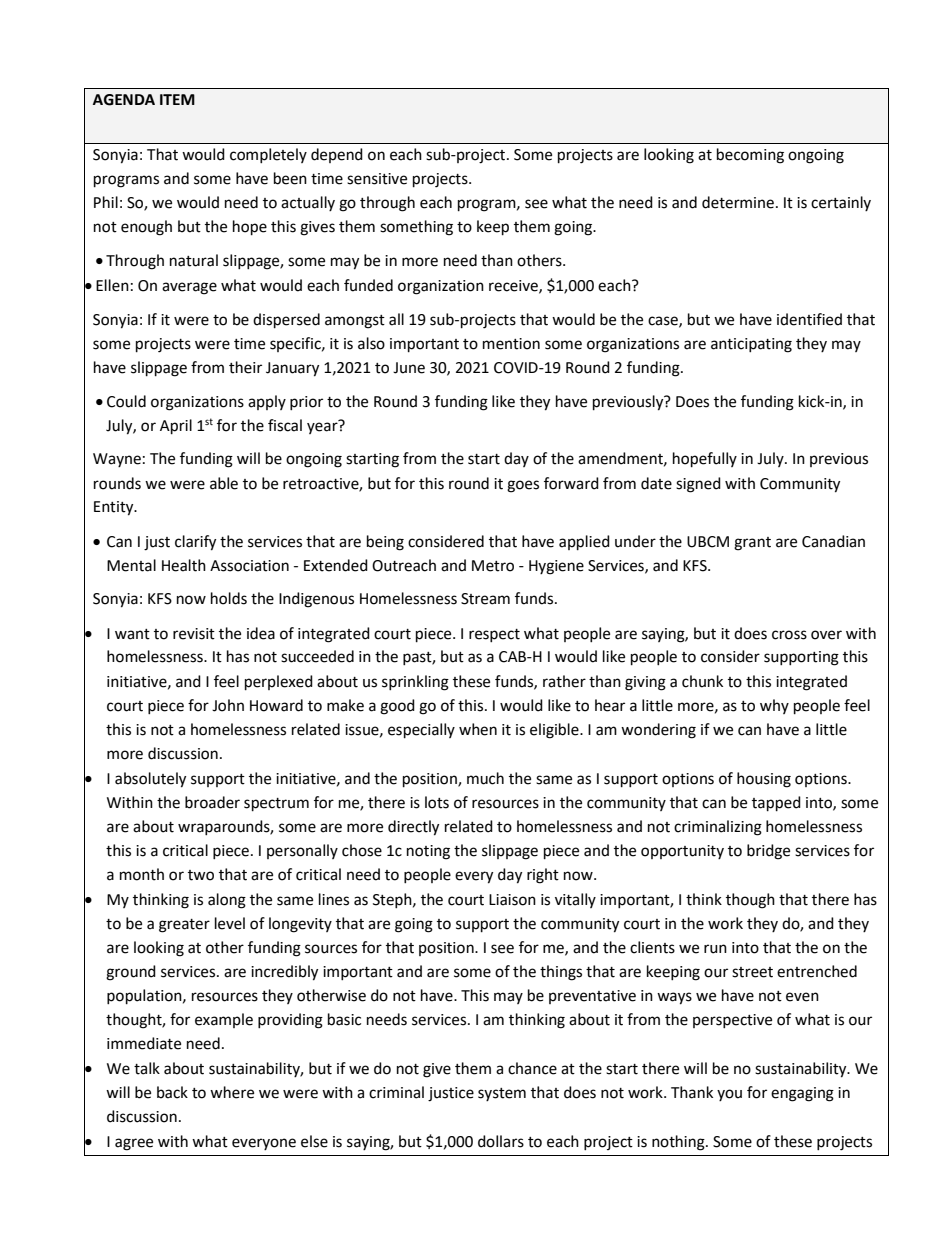 This screenshot has height=1233, width=952. I want to click on sensitive, so click(377, 179).
